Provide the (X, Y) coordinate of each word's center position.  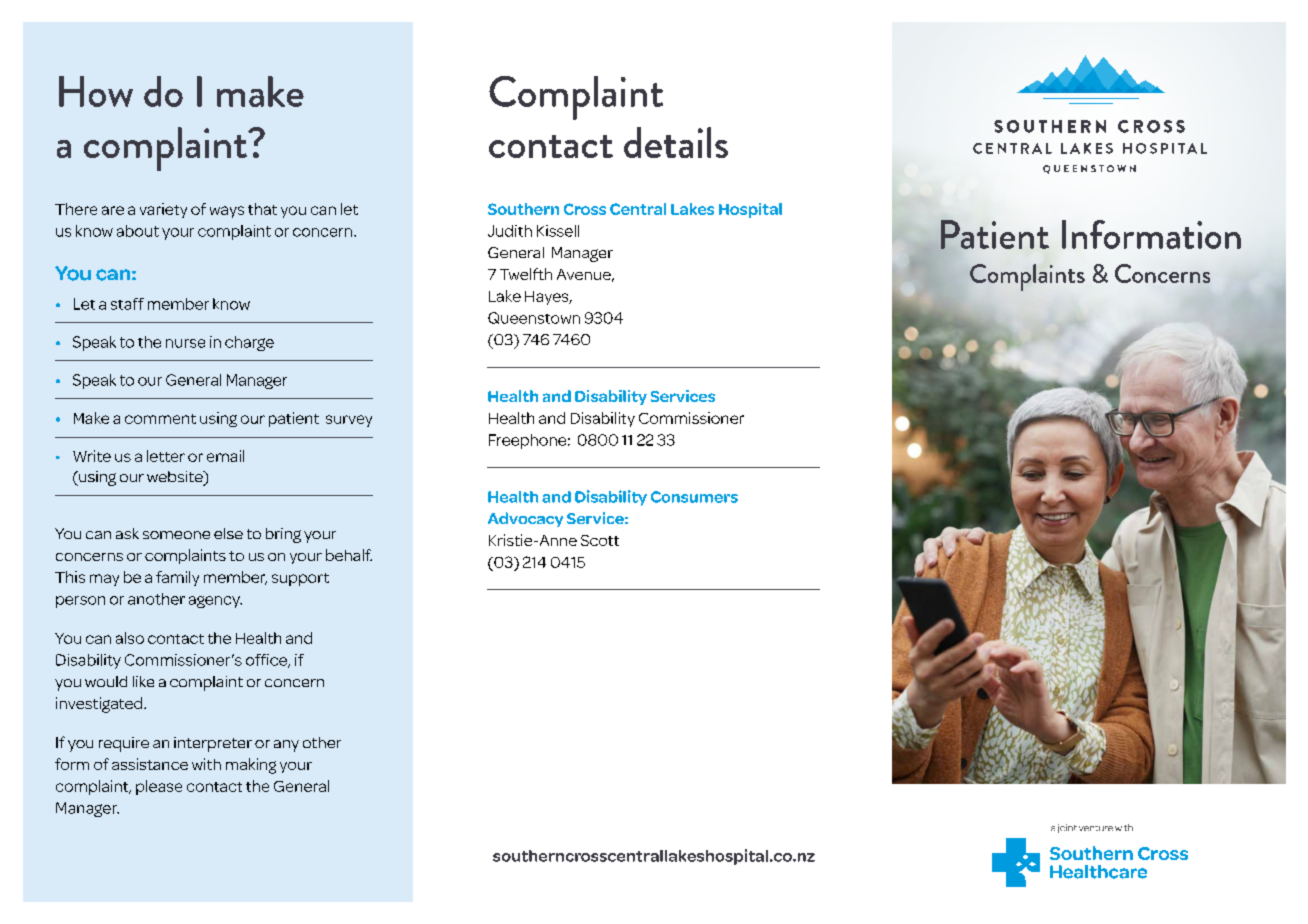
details (676, 142)
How (96, 91)
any (286, 746)
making (251, 766)
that (262, 209)
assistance (150, 764)
